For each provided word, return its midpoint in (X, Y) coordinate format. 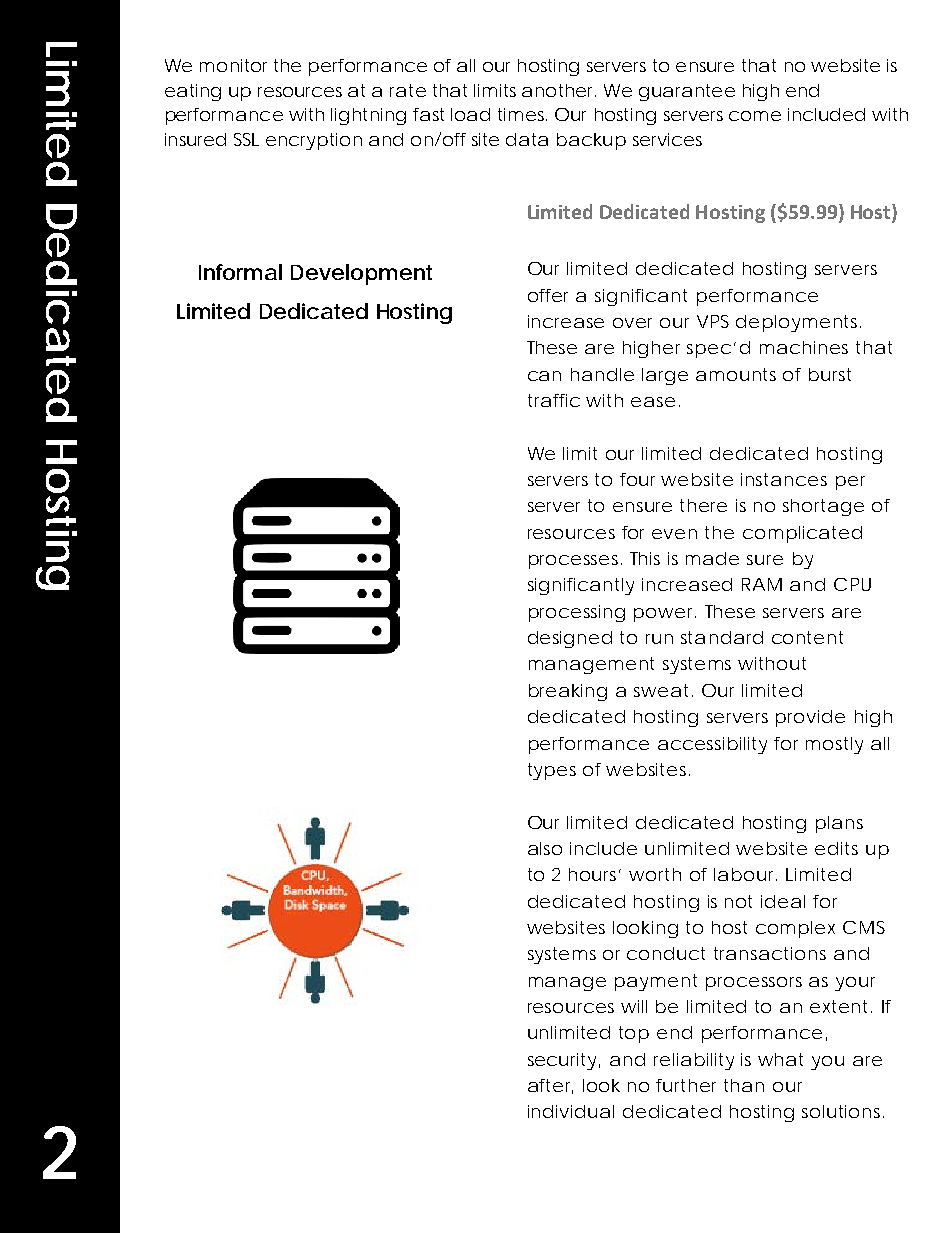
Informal (240, 272)
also (545, 848)
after (550, 1086)
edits (836, 848)
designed (570, 639)
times (522, 114)
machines (804, 347)
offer (548, 295)
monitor (233, 65)
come (755, 116)
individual (571, 1111)
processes (575, 562)
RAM (762, 584)
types (552, 771)
